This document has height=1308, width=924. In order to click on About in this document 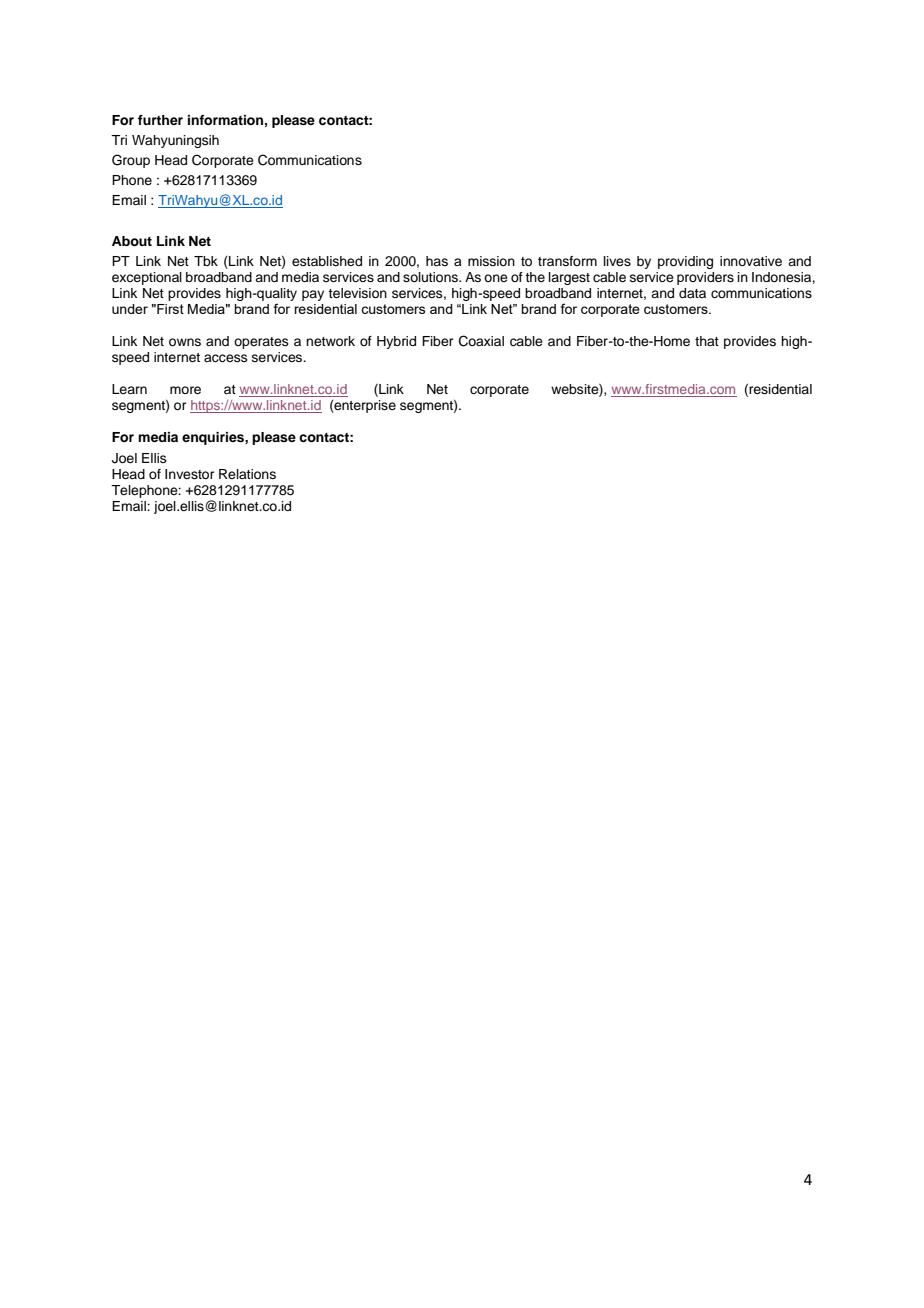, I will do `click(132, 241)`.
